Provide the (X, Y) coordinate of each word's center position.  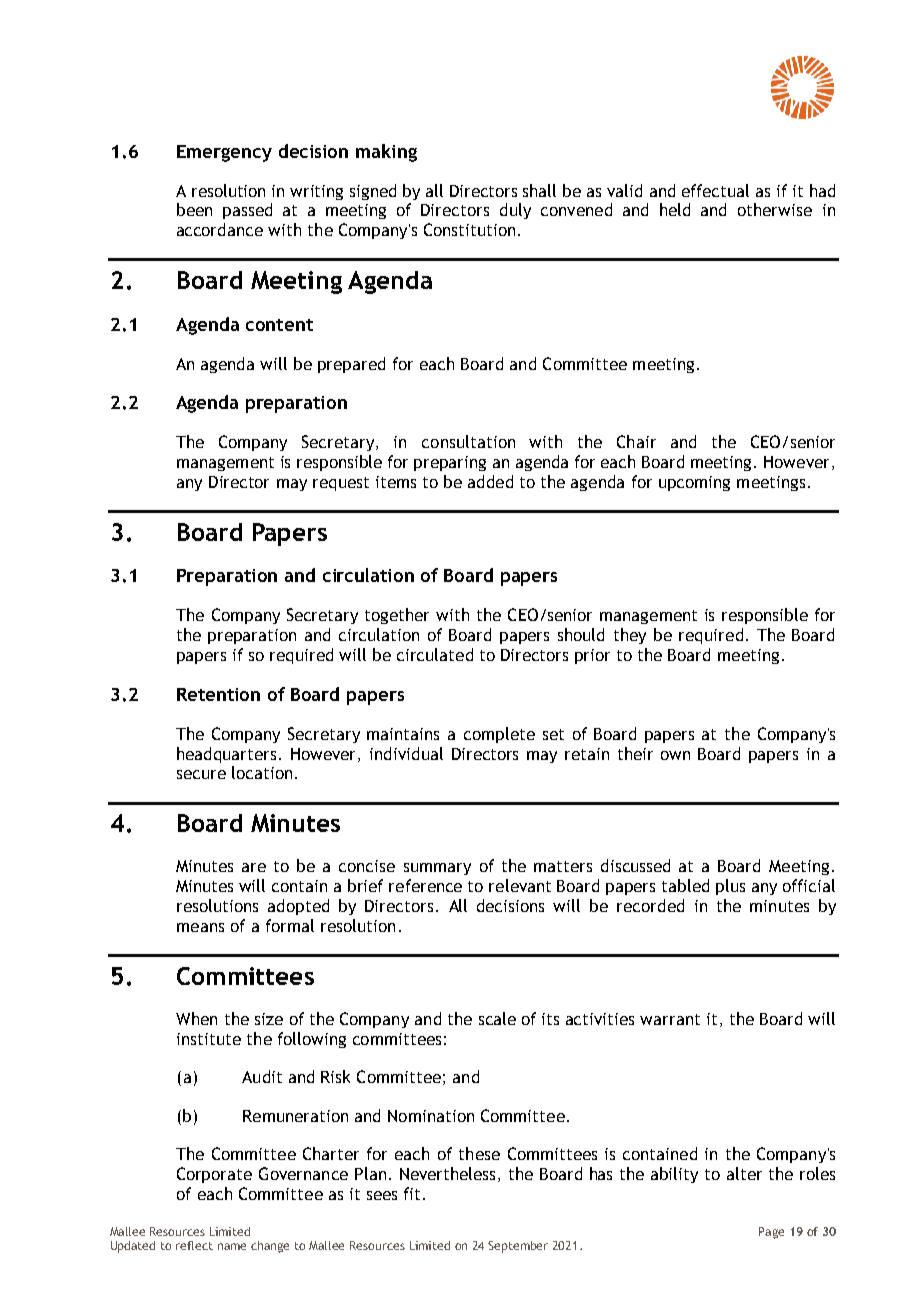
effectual (715, 190)
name (232, 1246)
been (194, 209)
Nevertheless (449, 1174)
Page (771, 1233)
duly (515, 211)
